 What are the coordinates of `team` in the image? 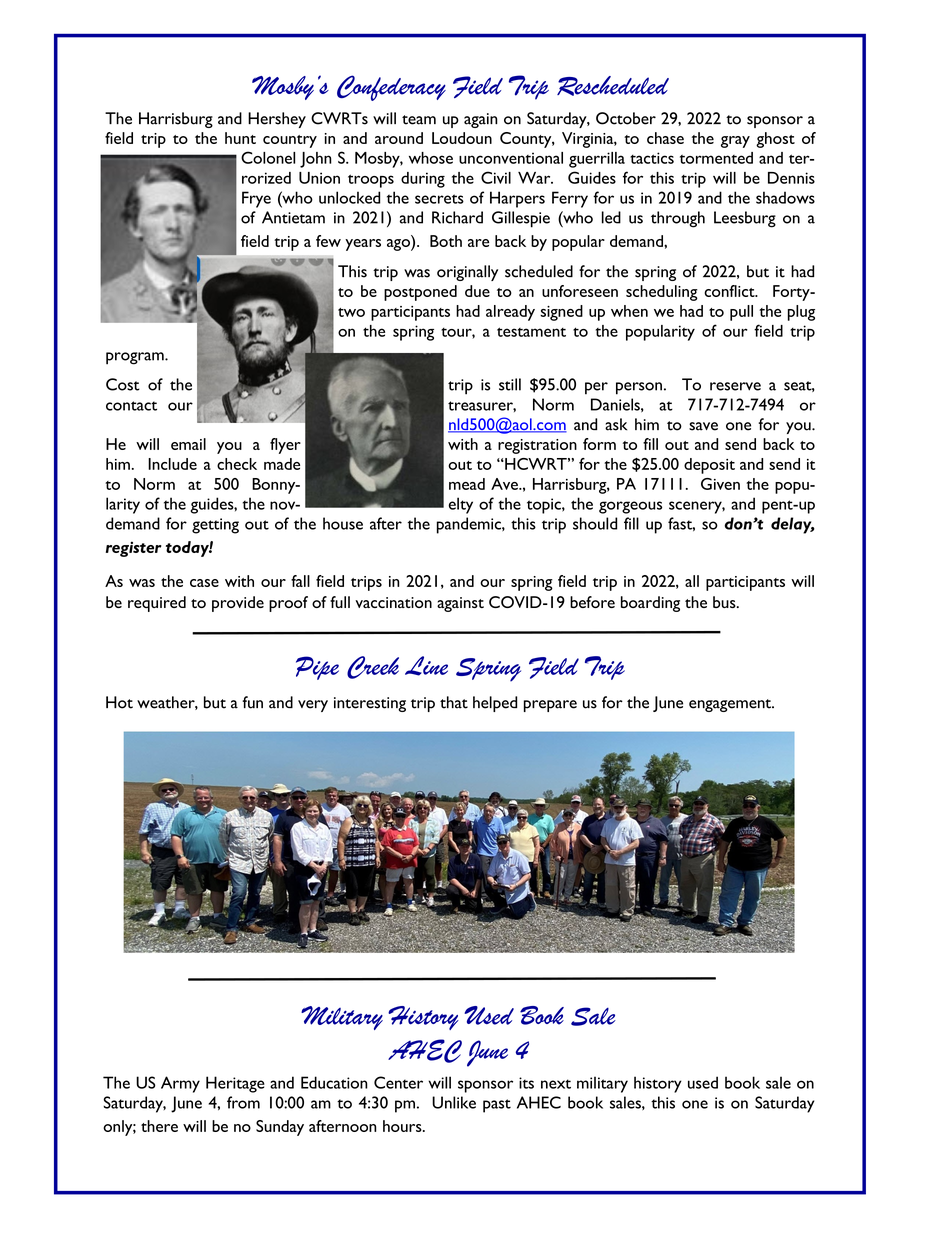 It's located at (419, 120).
